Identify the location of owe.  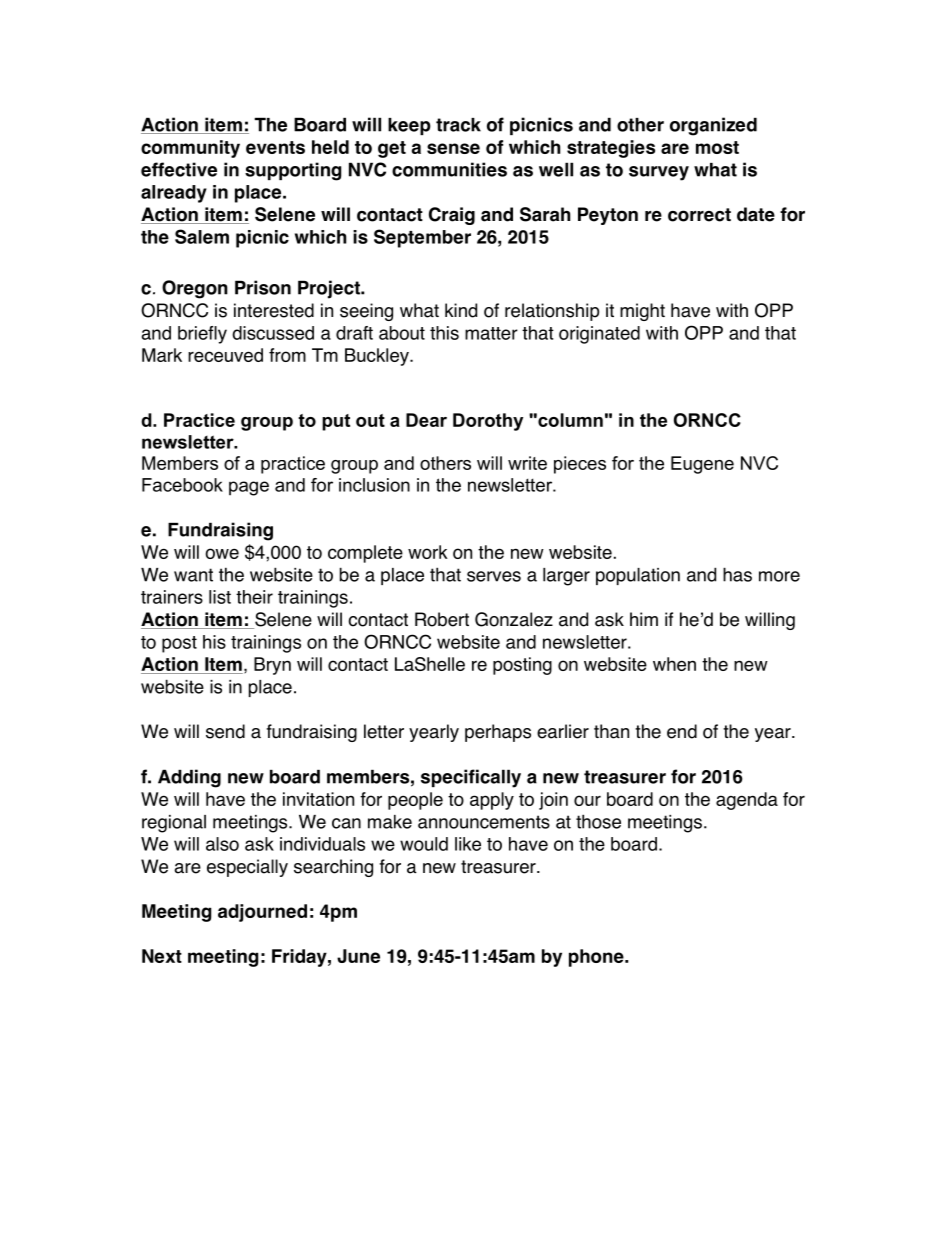
(222, 553).
